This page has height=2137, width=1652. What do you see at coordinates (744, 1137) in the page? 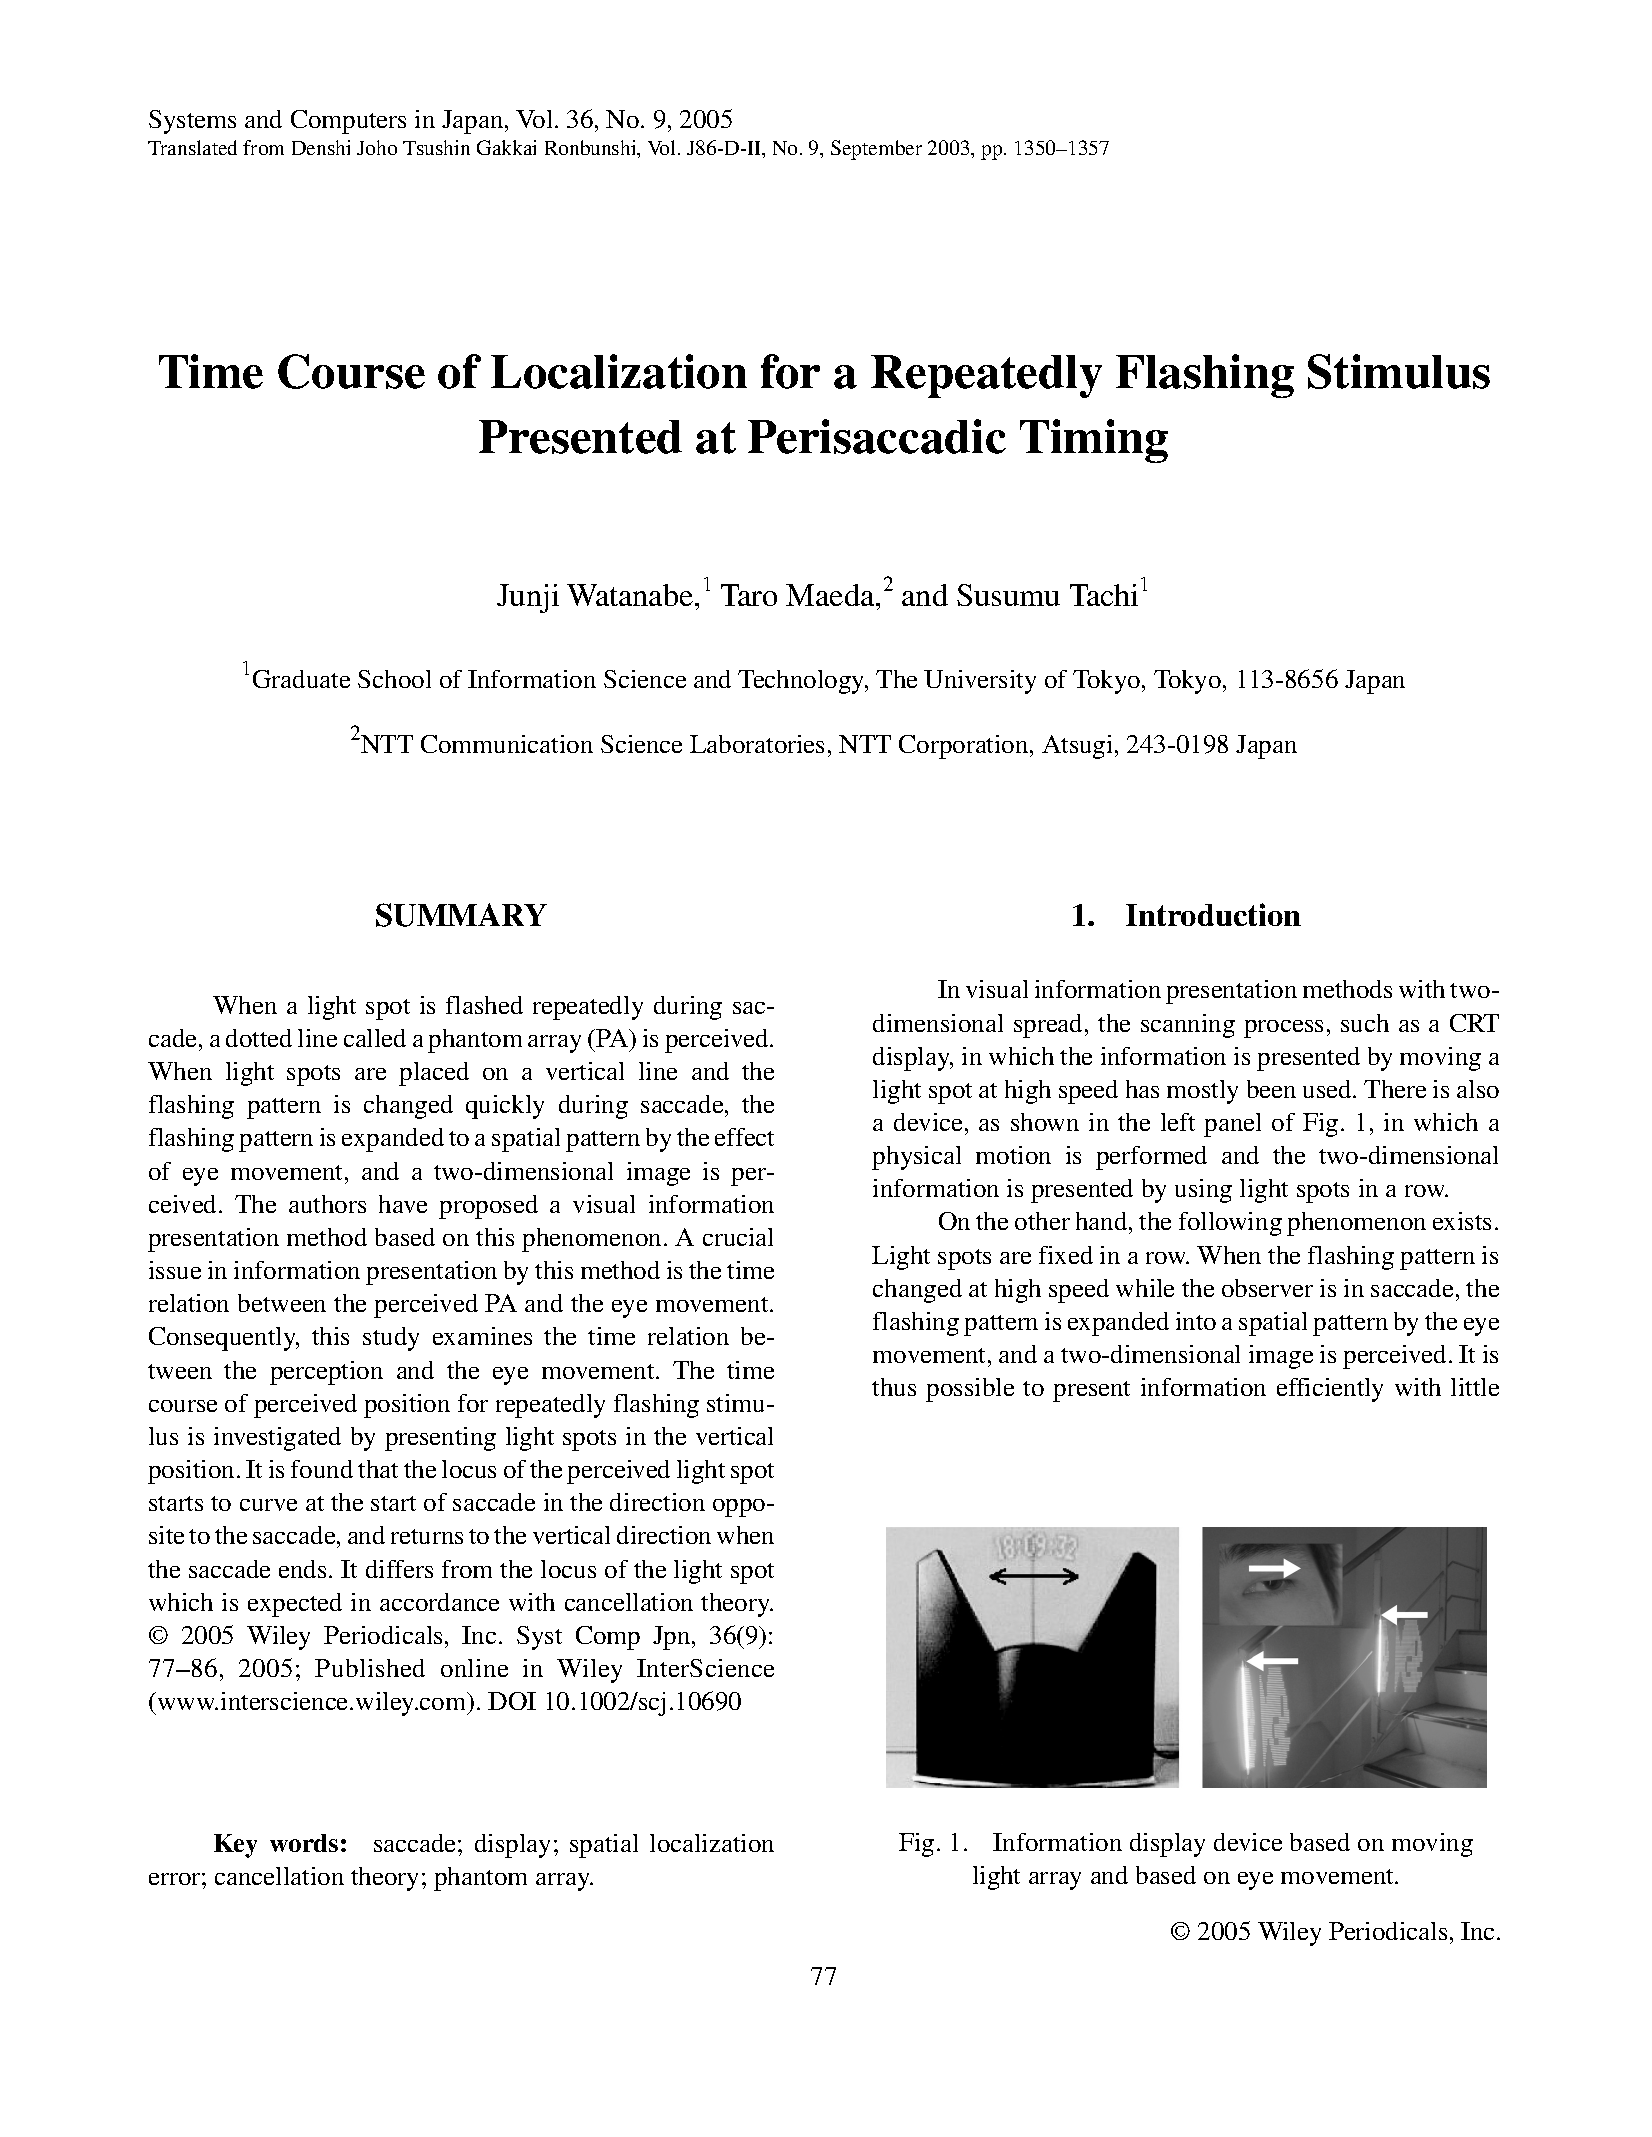
I see `effect` at bounding box center [744, 1137].
